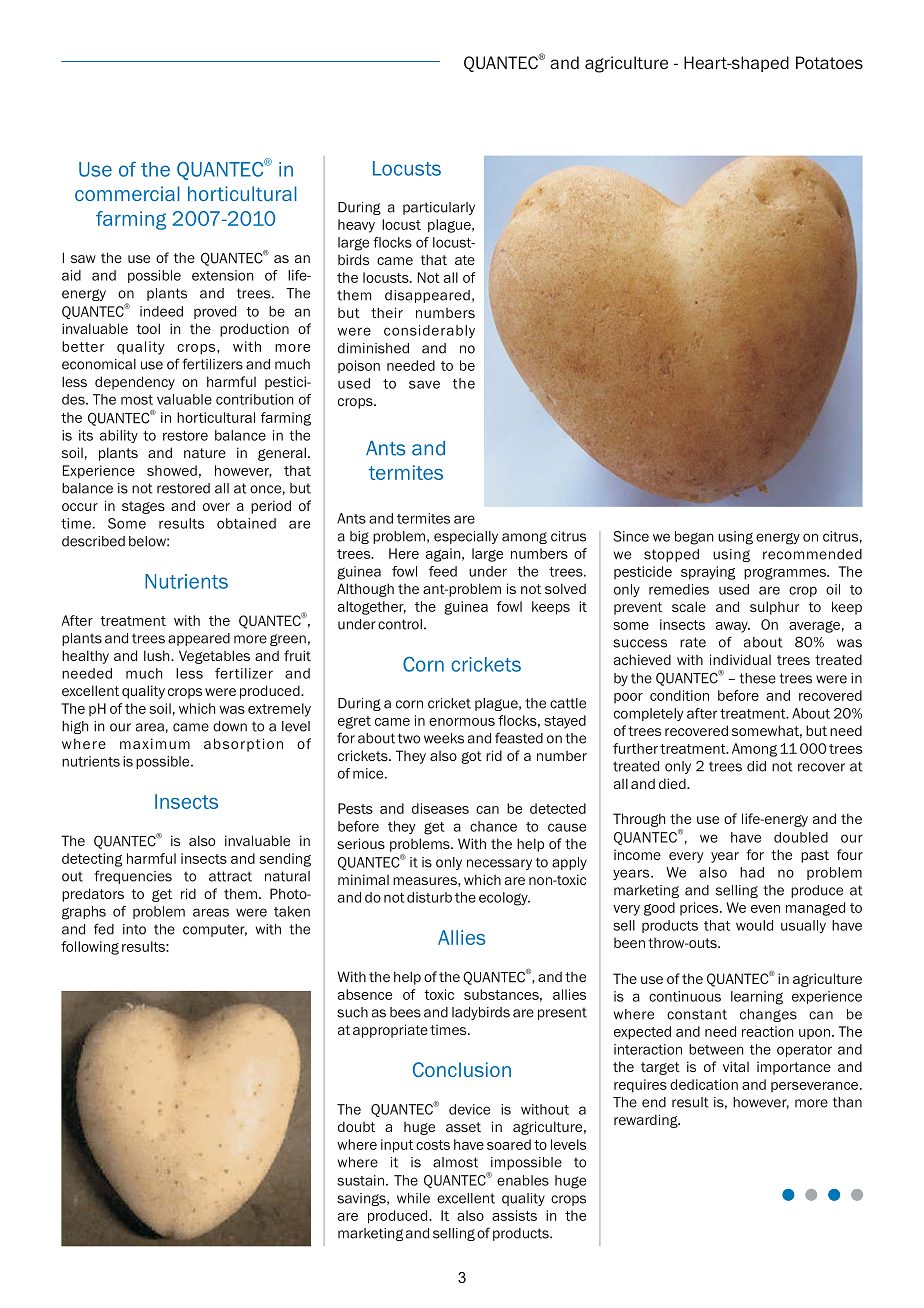 The height and width of the image is (1308, 924). What do you see at coordinates (127, 193) in the image?
I see `commercial` at bounding box center [127, 193].
